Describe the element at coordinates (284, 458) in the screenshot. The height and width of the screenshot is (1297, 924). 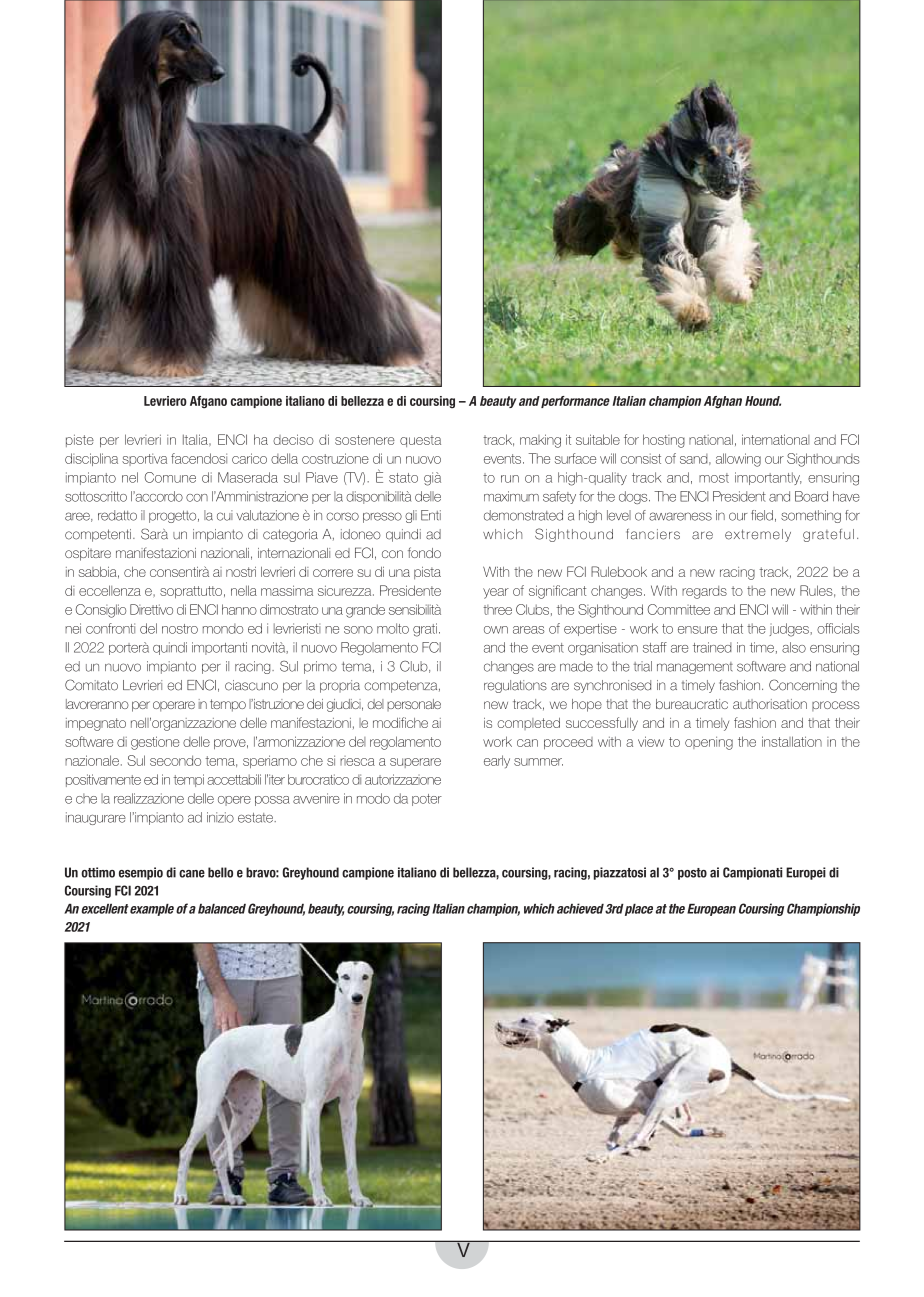
I see `della` at that location.
